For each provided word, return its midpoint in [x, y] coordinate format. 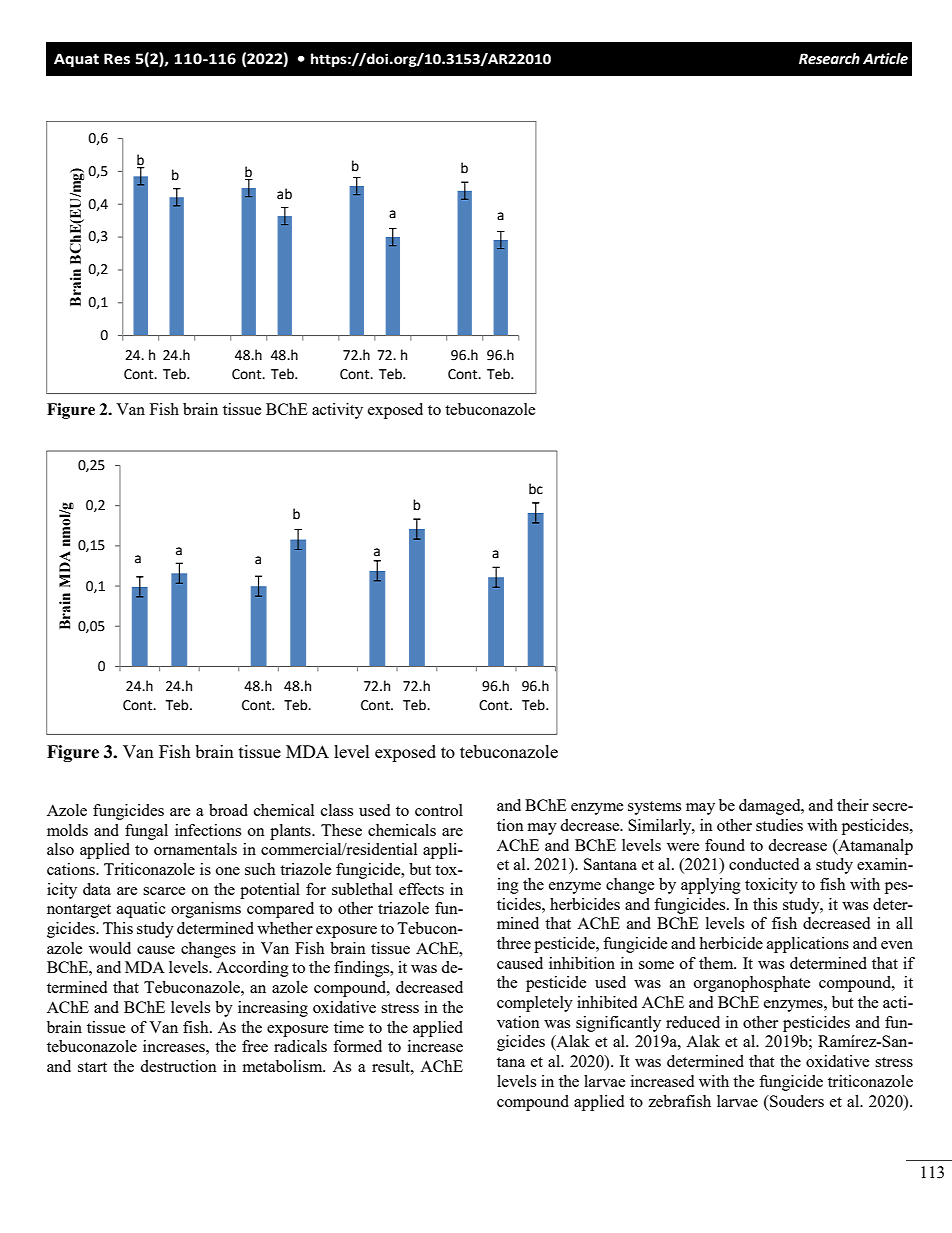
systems [654, 808]
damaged [771, 807]
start [92, 1067]
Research [829, 59]
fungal [146, 832]
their [853, 805]
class [337, 810]
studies [779, 825]
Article [885, 59]
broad [228, 810]
